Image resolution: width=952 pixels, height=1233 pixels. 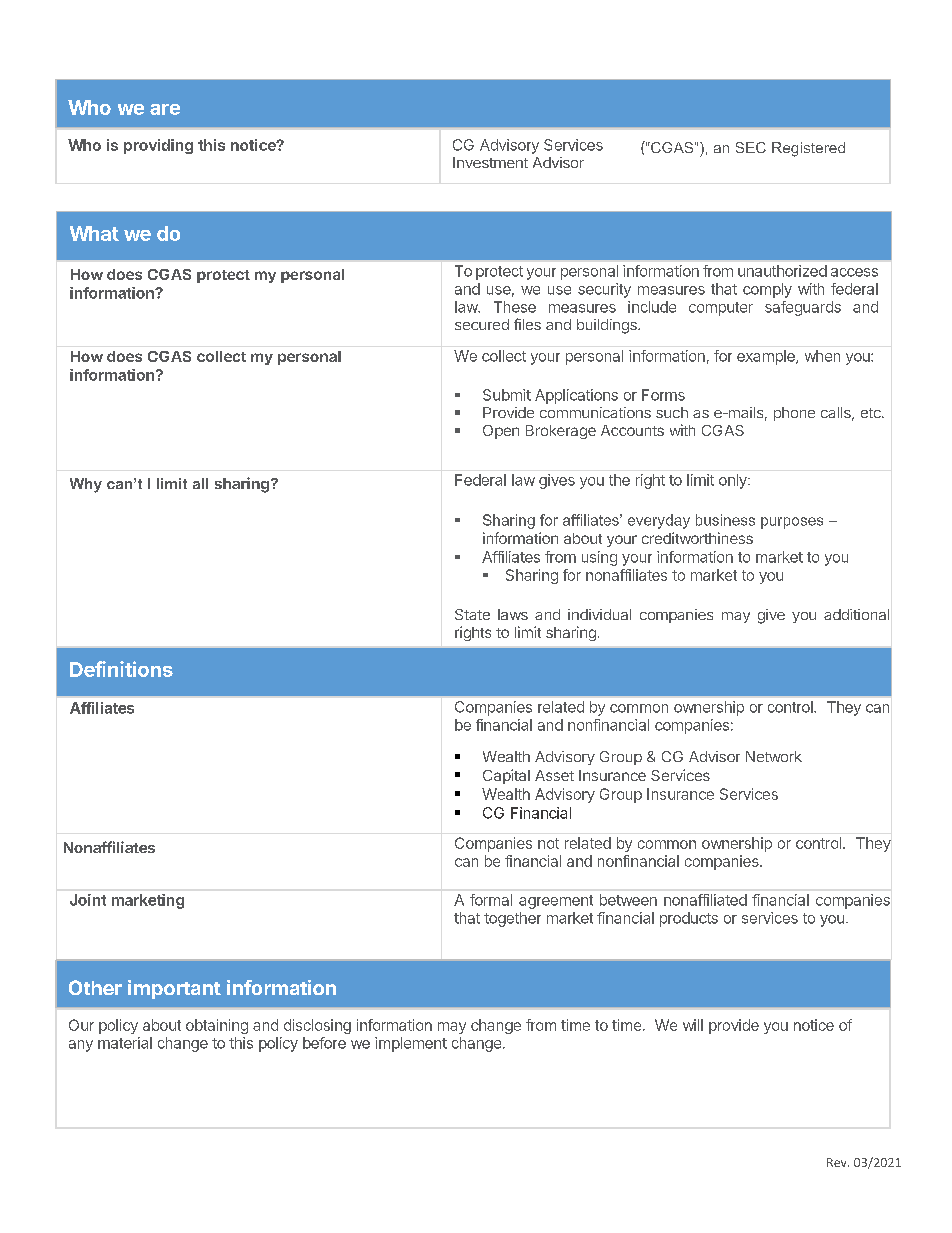 I want to click on Submit, so click(x=507, y=395).
